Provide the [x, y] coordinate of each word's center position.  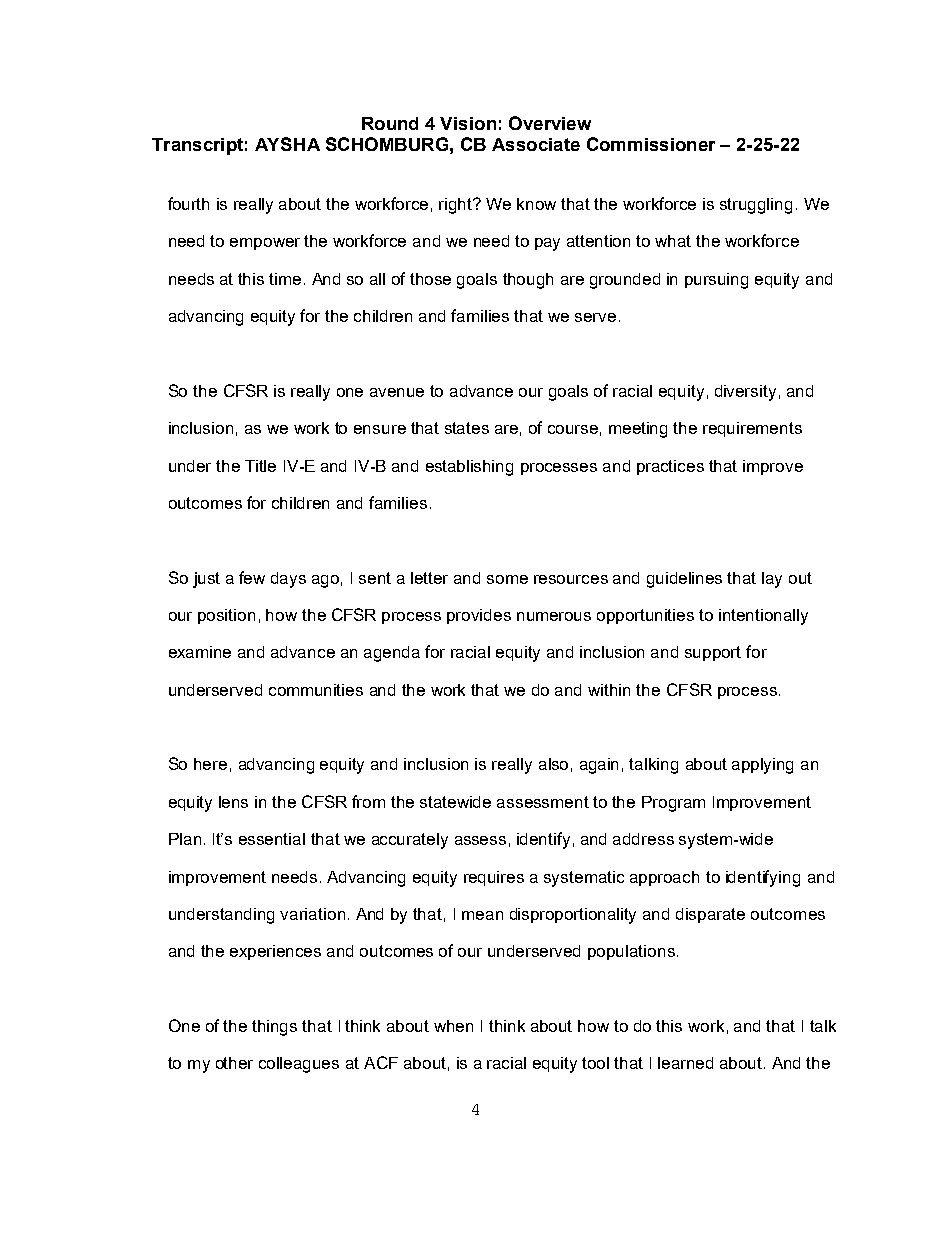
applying [762, 766]
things [274, 1028]
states [467, 428]
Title [260, 466]
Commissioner [651, 144]
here [210, 764]
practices [670, 467]
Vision [468, 123]
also [553, 764]
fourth [188, 203]
